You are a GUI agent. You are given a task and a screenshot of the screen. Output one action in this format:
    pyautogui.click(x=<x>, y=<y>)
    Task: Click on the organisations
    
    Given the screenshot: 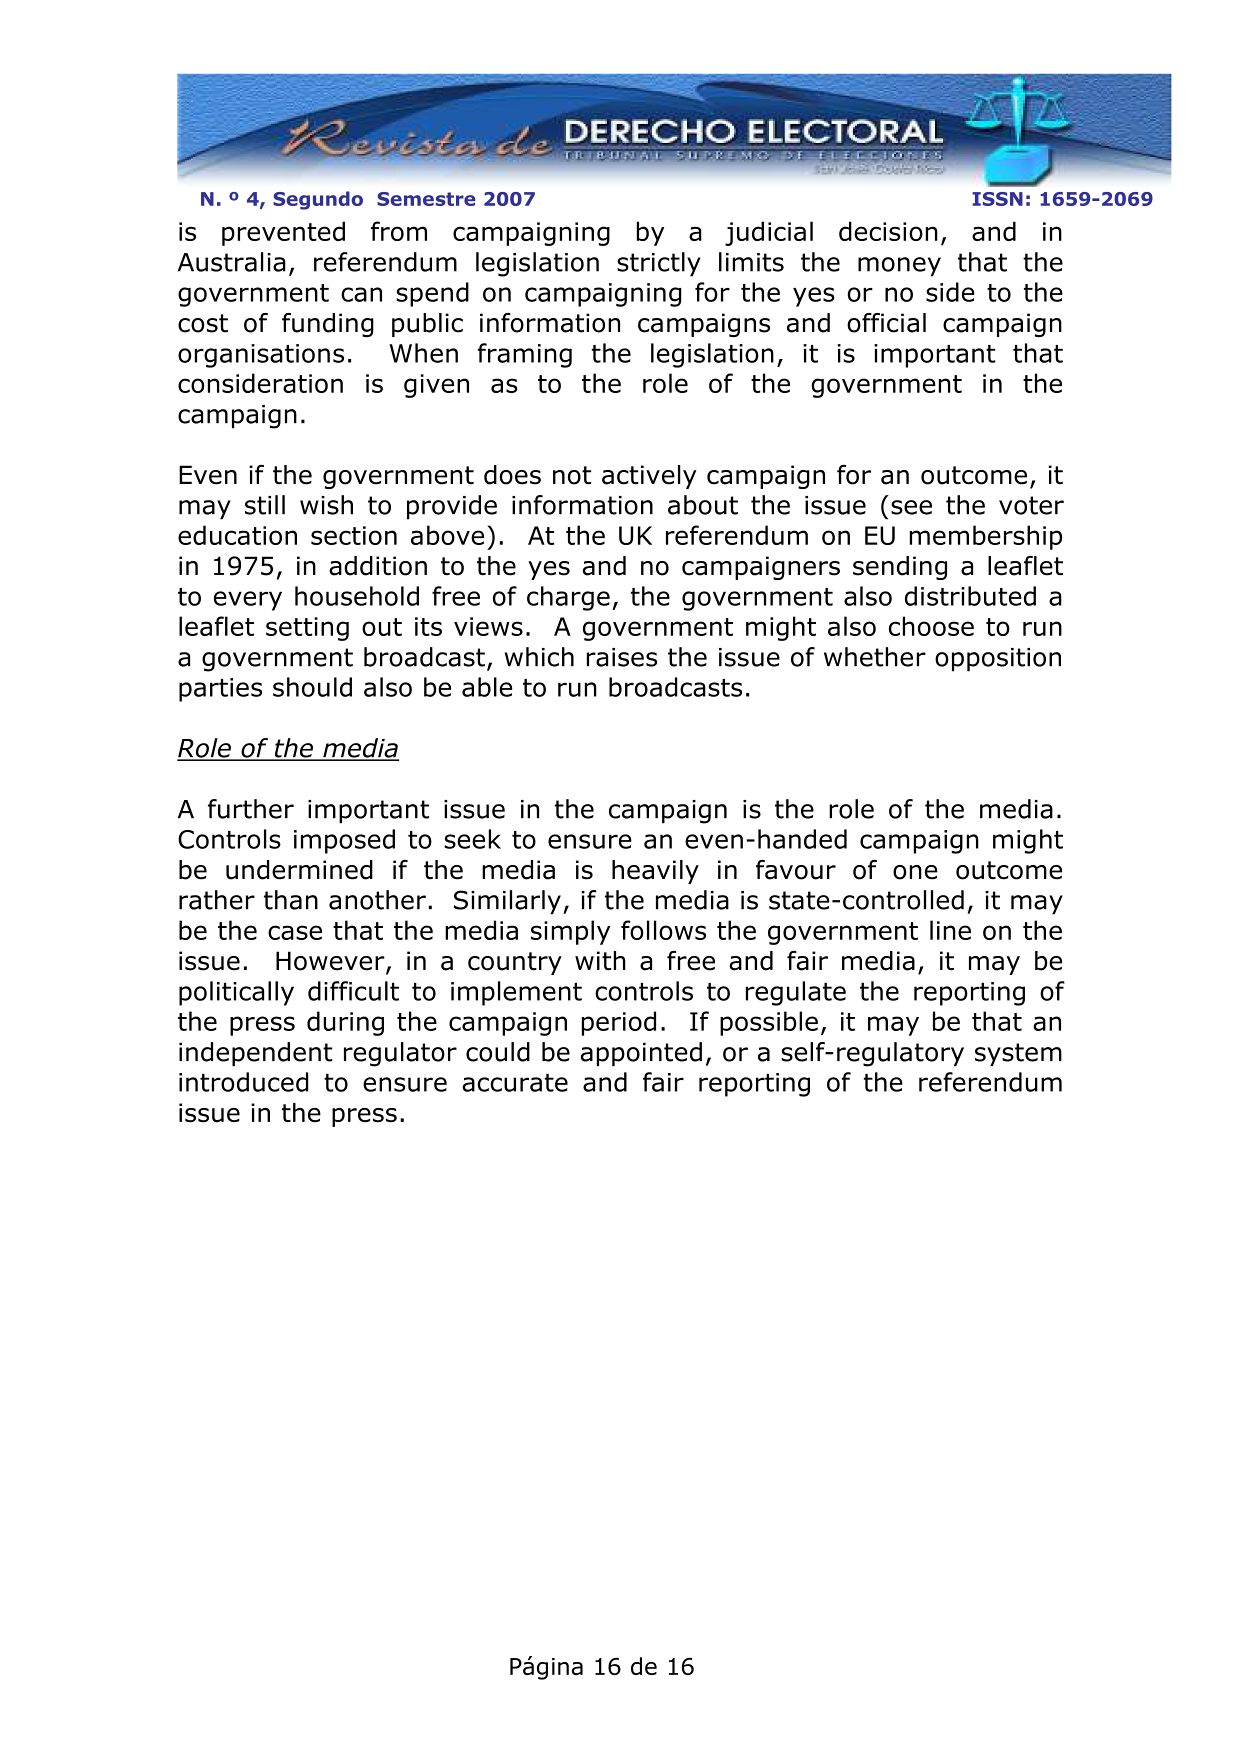 What is the action you would take?
    pyautogui.click(x=261, y=356)
